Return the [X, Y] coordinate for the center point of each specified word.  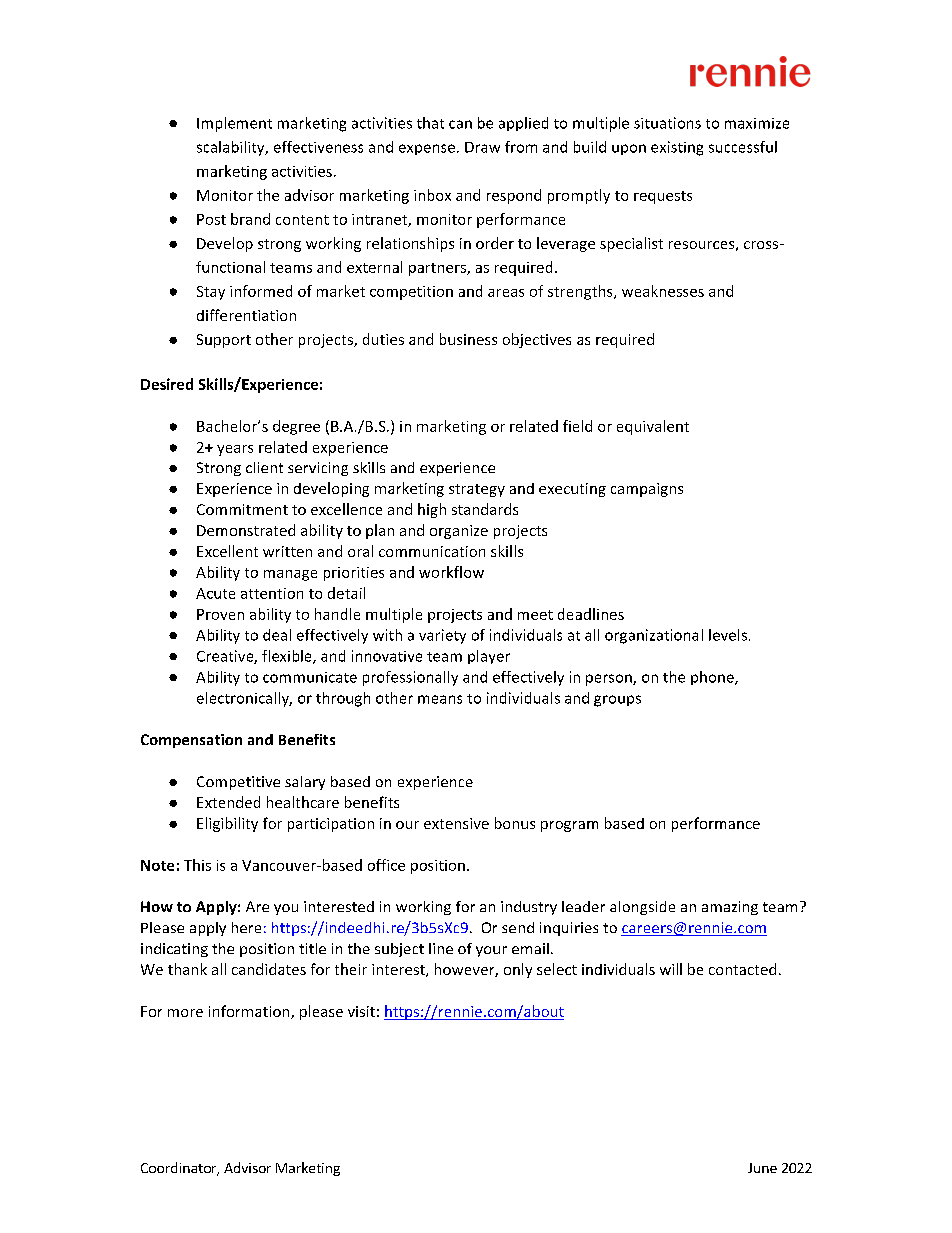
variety [442, 636]
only [518, 970]
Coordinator [180, 1169]
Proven [220, 614]
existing [677, 148]
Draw [482, 147]
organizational [654, 636]
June [762, 1168]
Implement [234, 124]
